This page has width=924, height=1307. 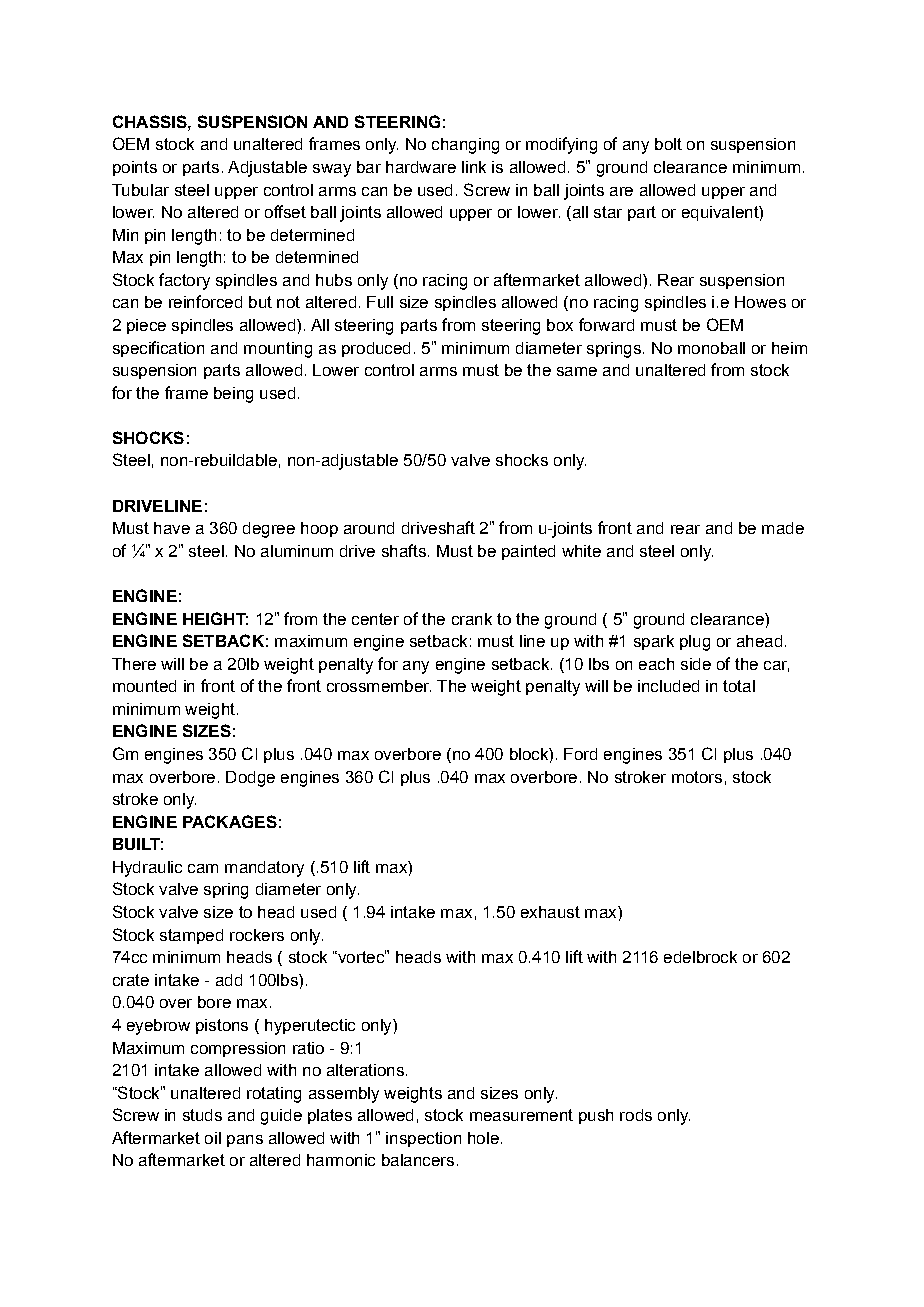 I want to click on hole, so click(x=483, y=1138).
